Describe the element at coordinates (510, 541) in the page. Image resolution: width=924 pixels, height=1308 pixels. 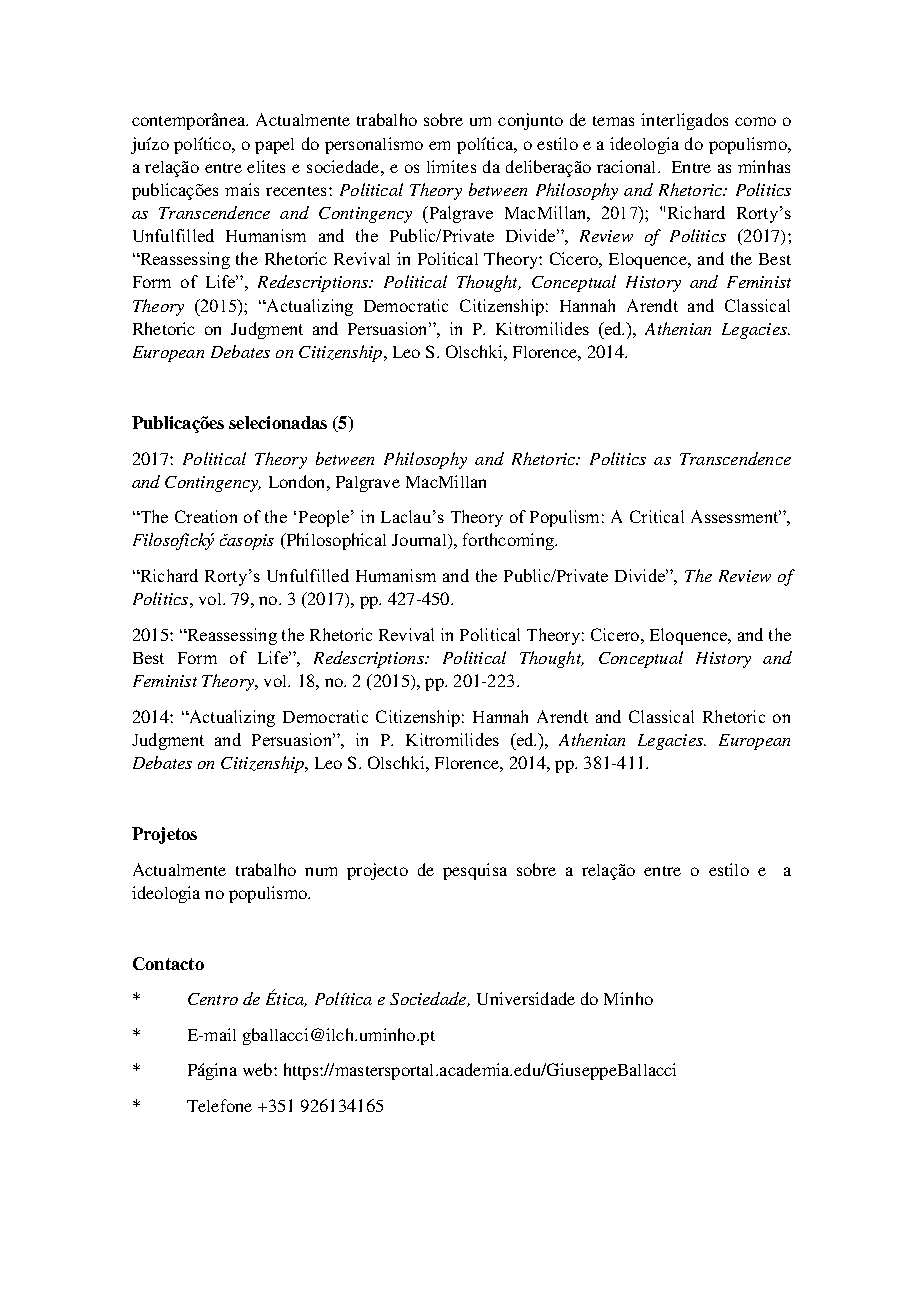
I see `forthcoming` at that location.
